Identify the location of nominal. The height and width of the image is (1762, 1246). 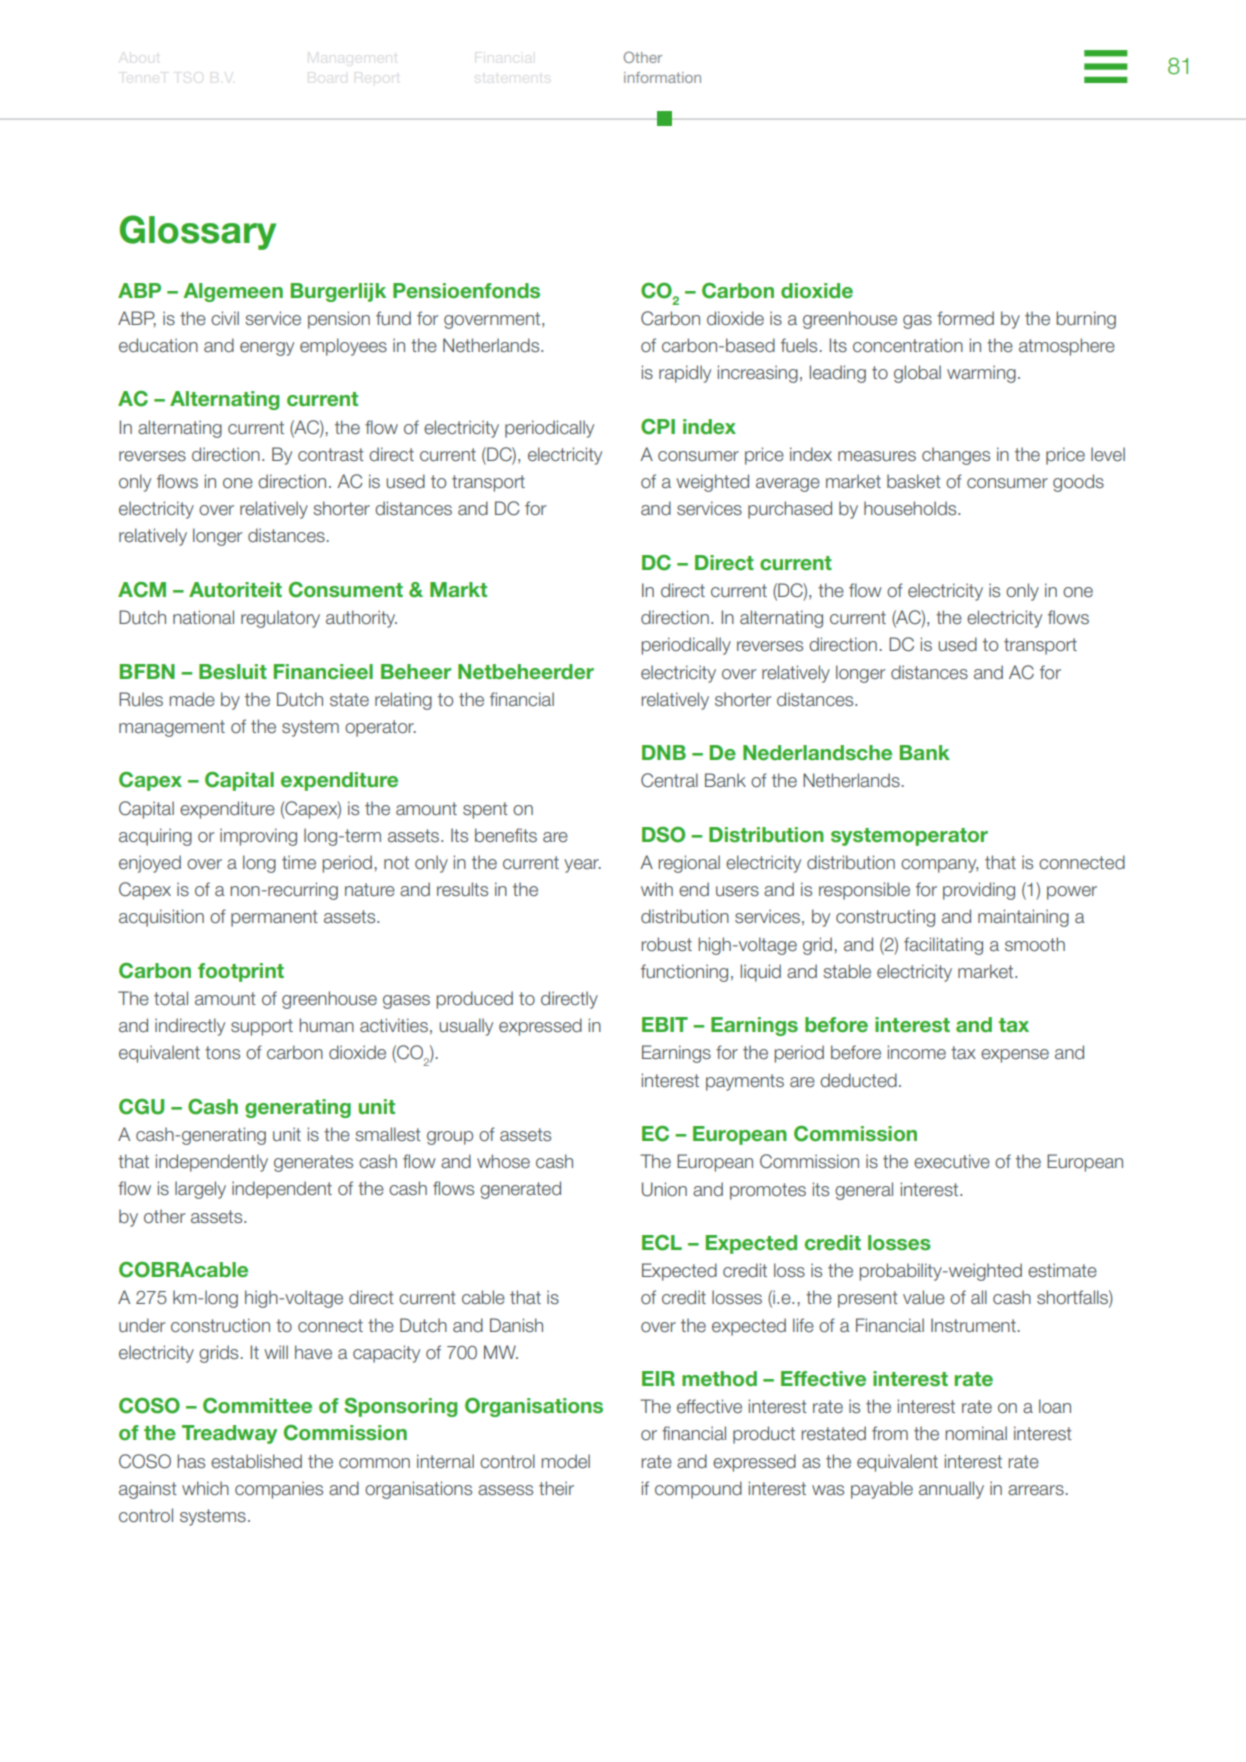
(976, 1433).
